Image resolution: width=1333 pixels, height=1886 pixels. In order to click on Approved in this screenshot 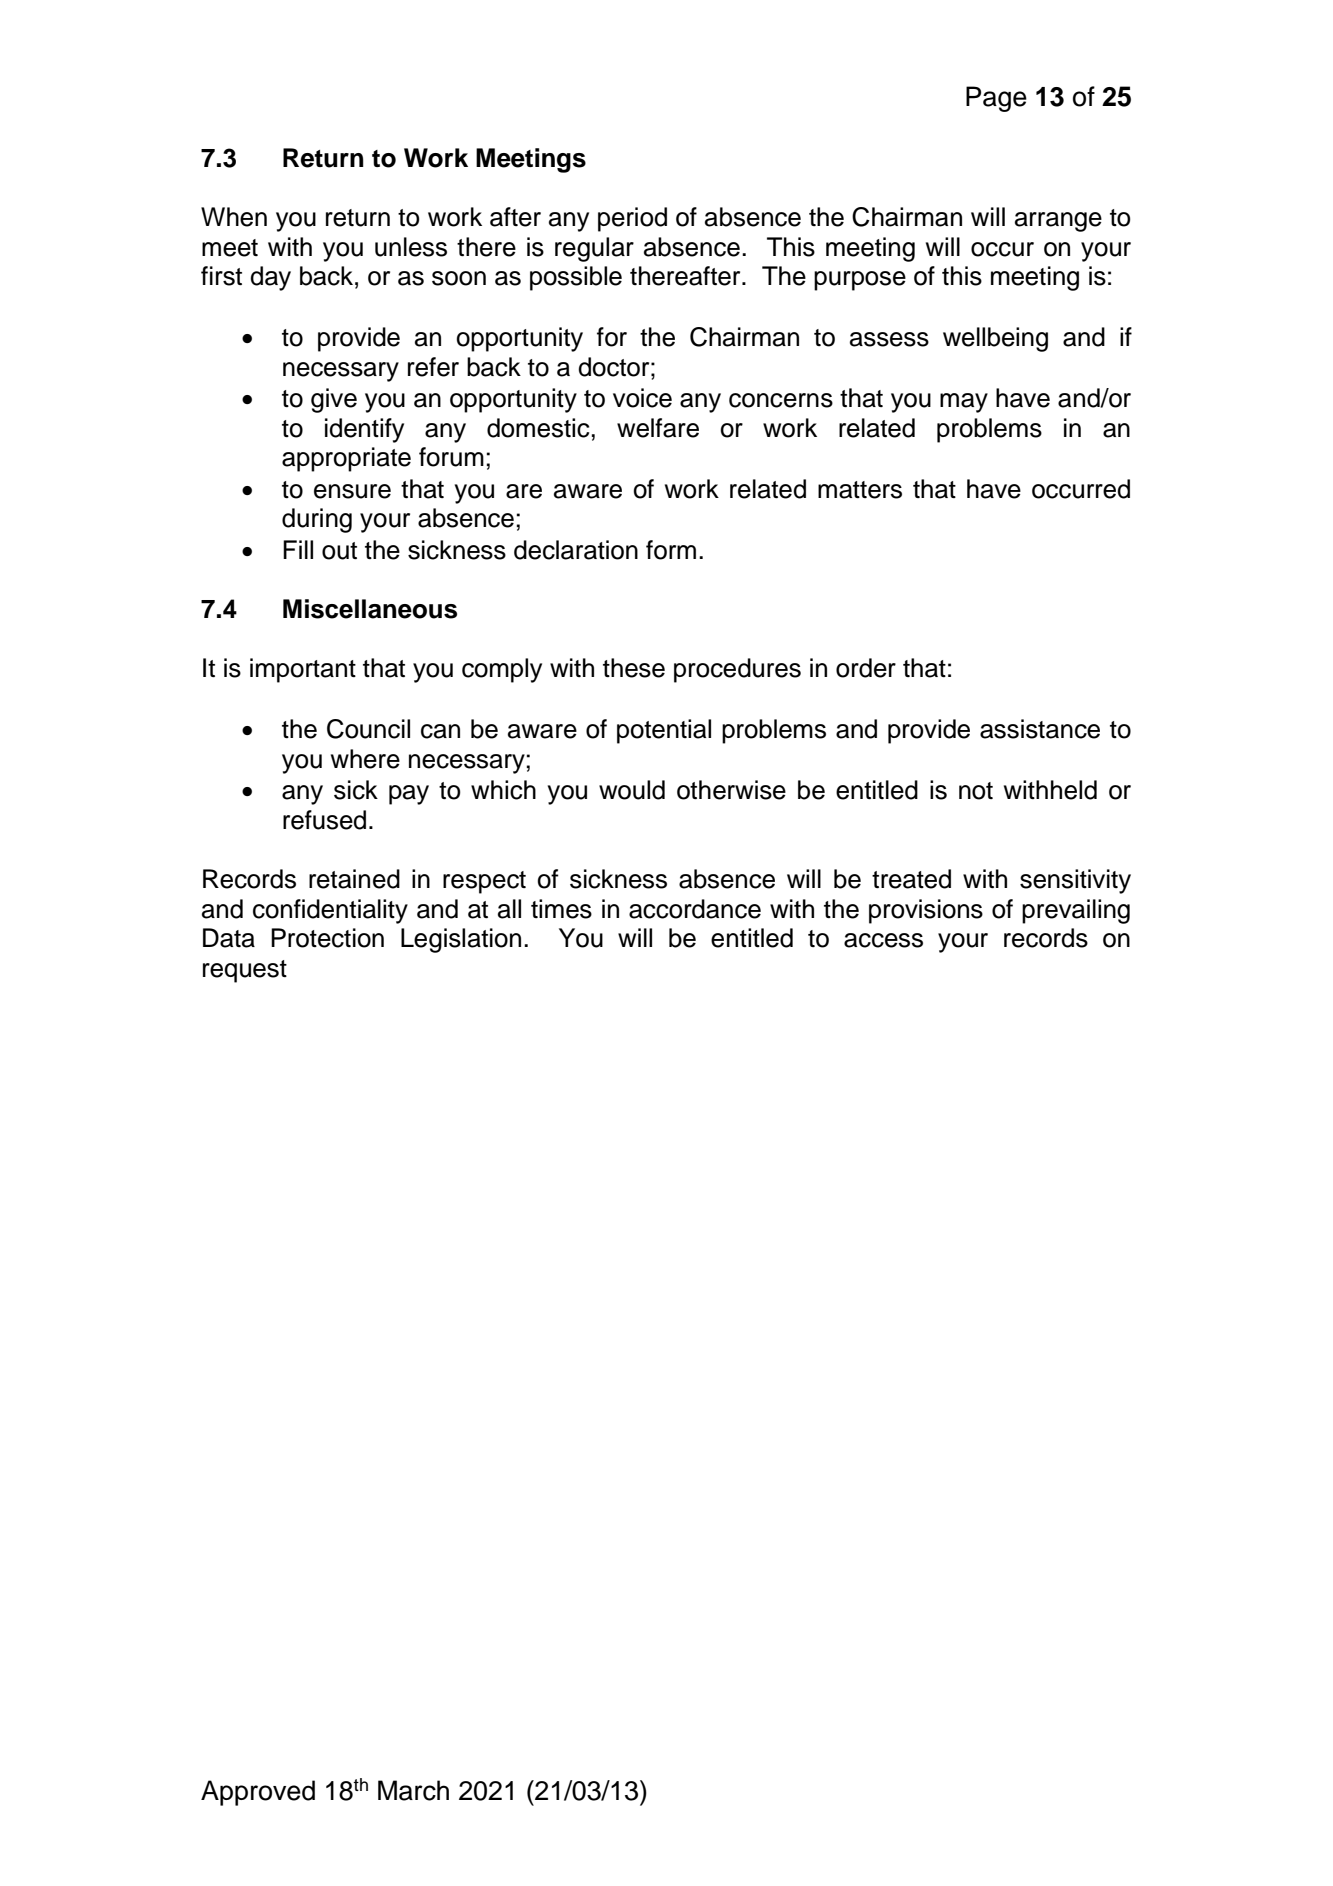, I will do `click(258, 1793)`.
